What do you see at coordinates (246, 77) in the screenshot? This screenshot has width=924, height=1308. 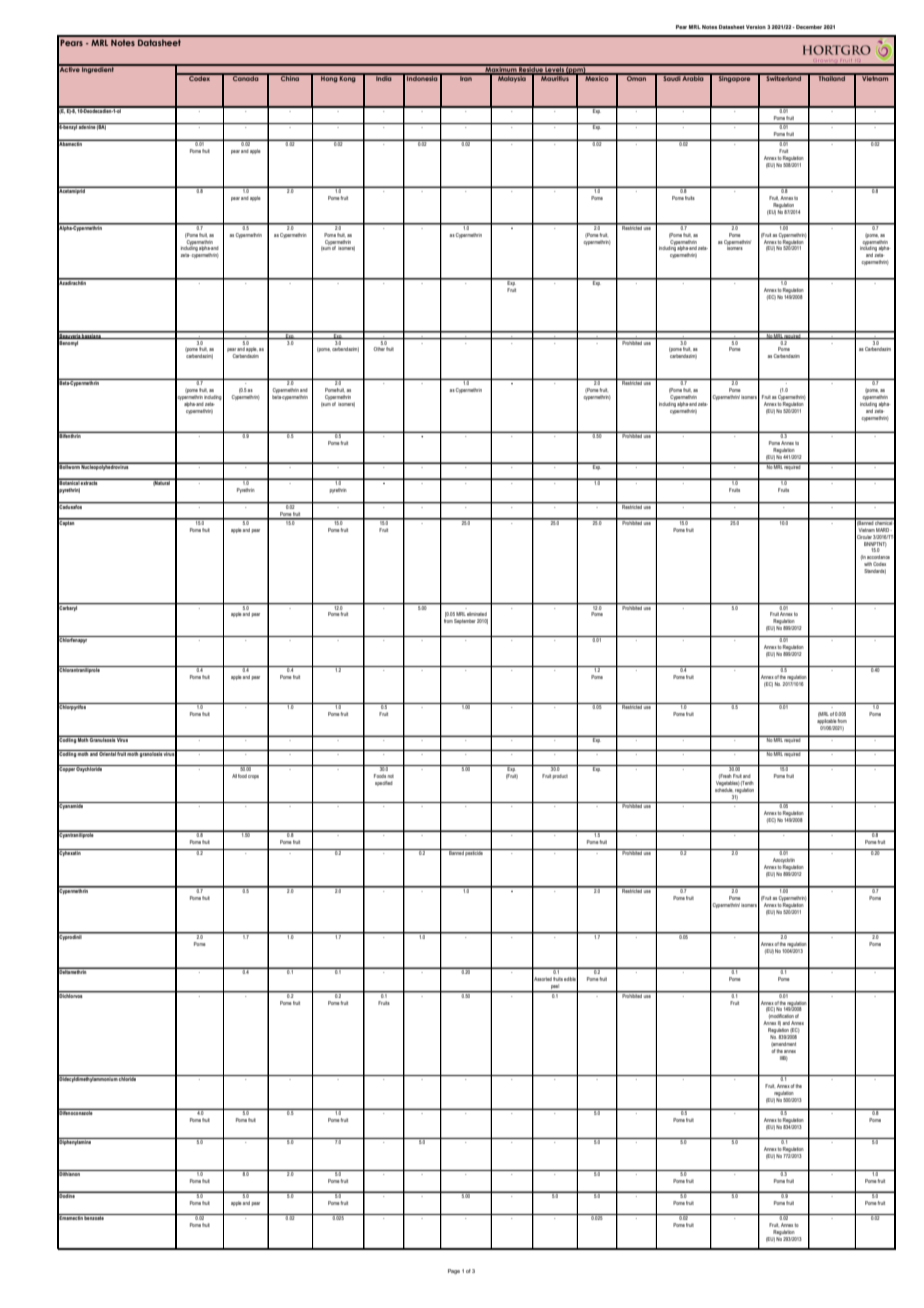 I see `Canada` at bounding box center [246, 77].
